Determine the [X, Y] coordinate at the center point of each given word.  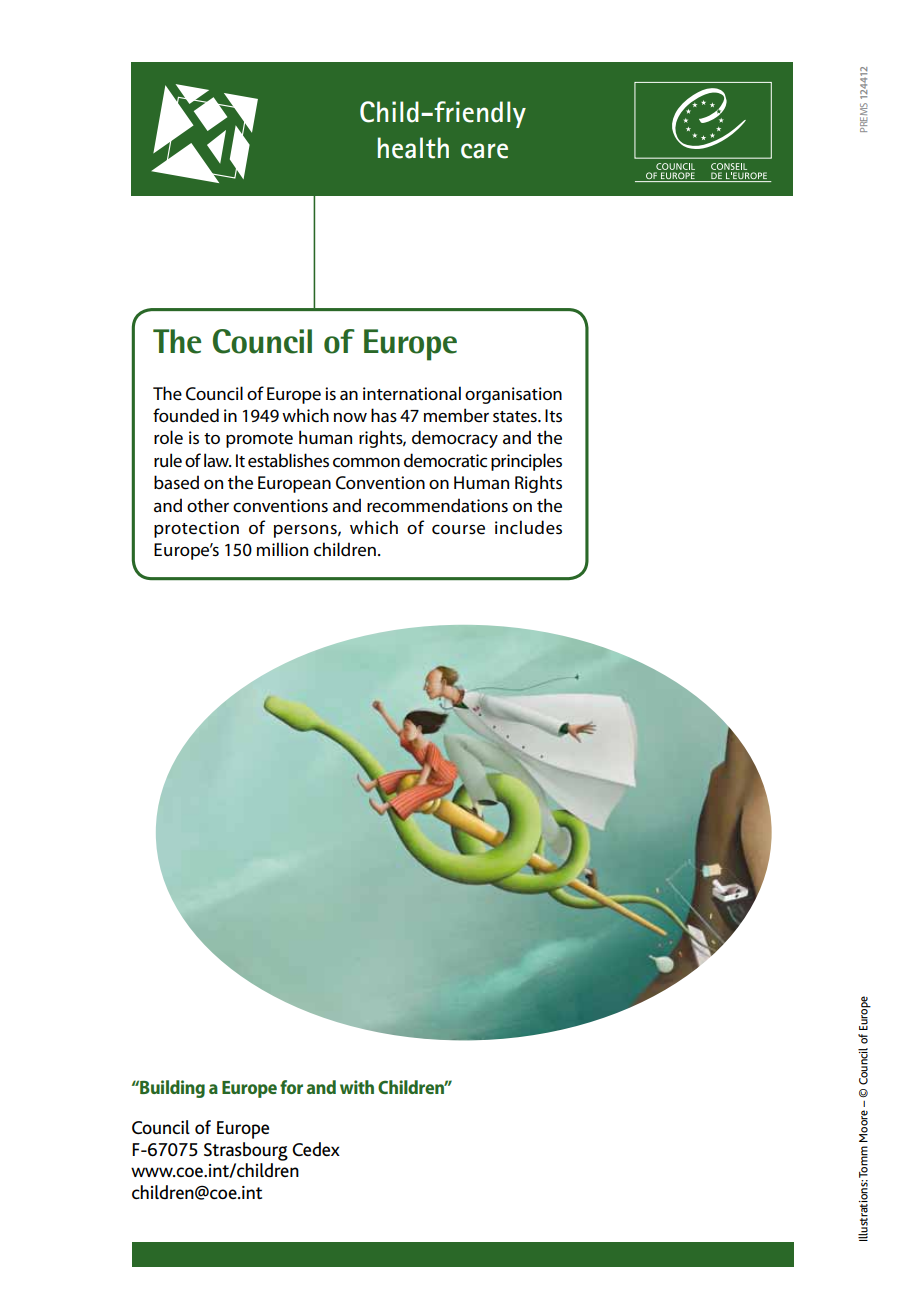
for [291, 1087]
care [484, 151]
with [357, 1087]
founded [186, 415]
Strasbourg [246, 1151]
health [413, 148]
